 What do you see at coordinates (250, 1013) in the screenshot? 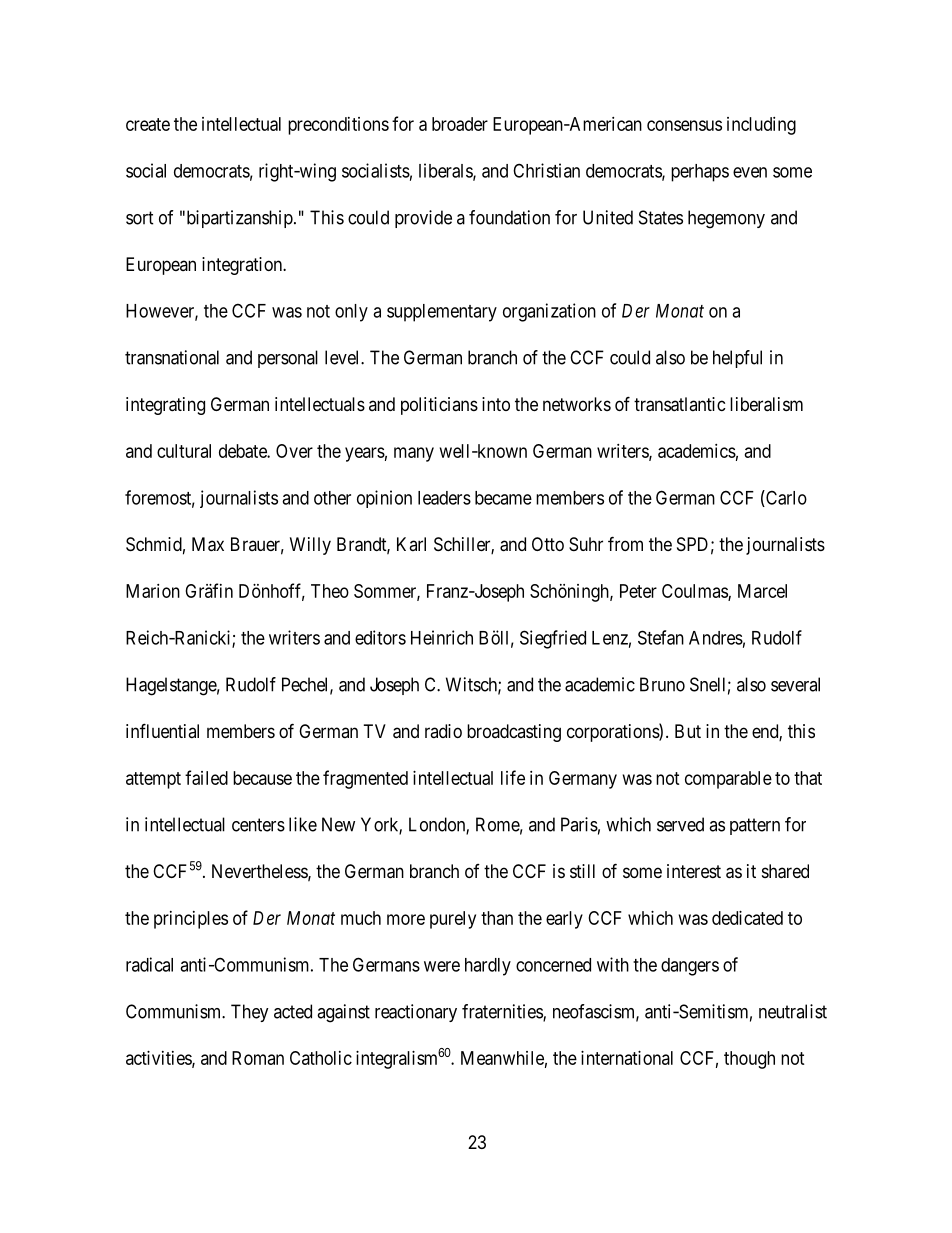
I see `They` at bounding box center [250, 1013].
